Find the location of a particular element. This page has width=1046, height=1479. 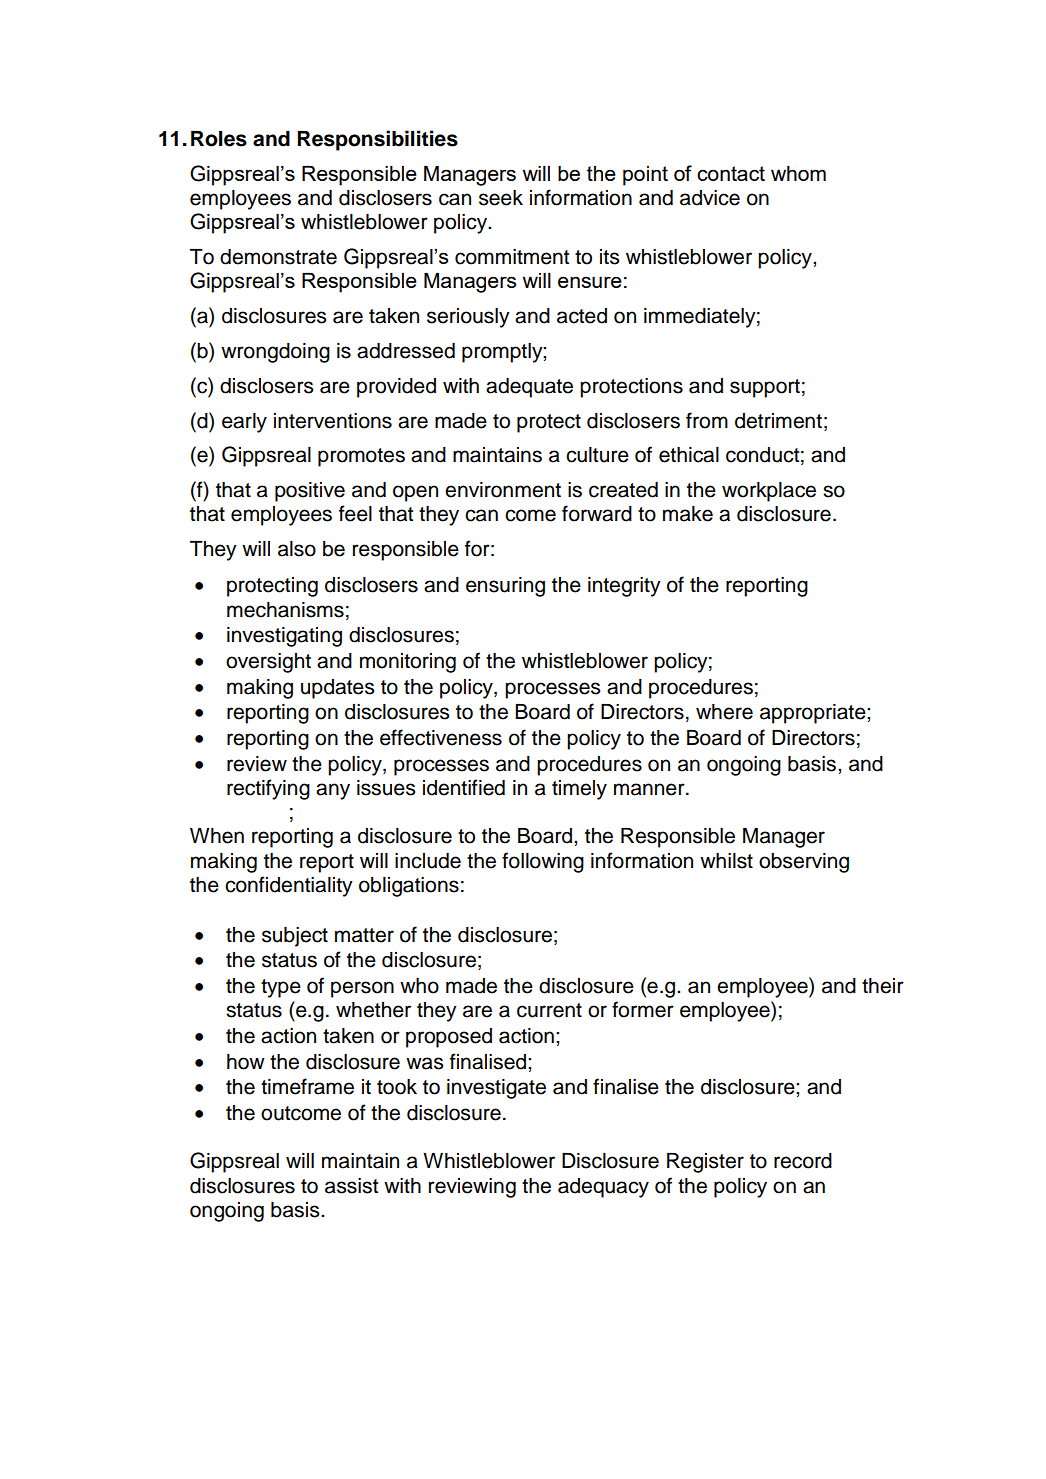

assist is located at coordinates (351, 1186).
